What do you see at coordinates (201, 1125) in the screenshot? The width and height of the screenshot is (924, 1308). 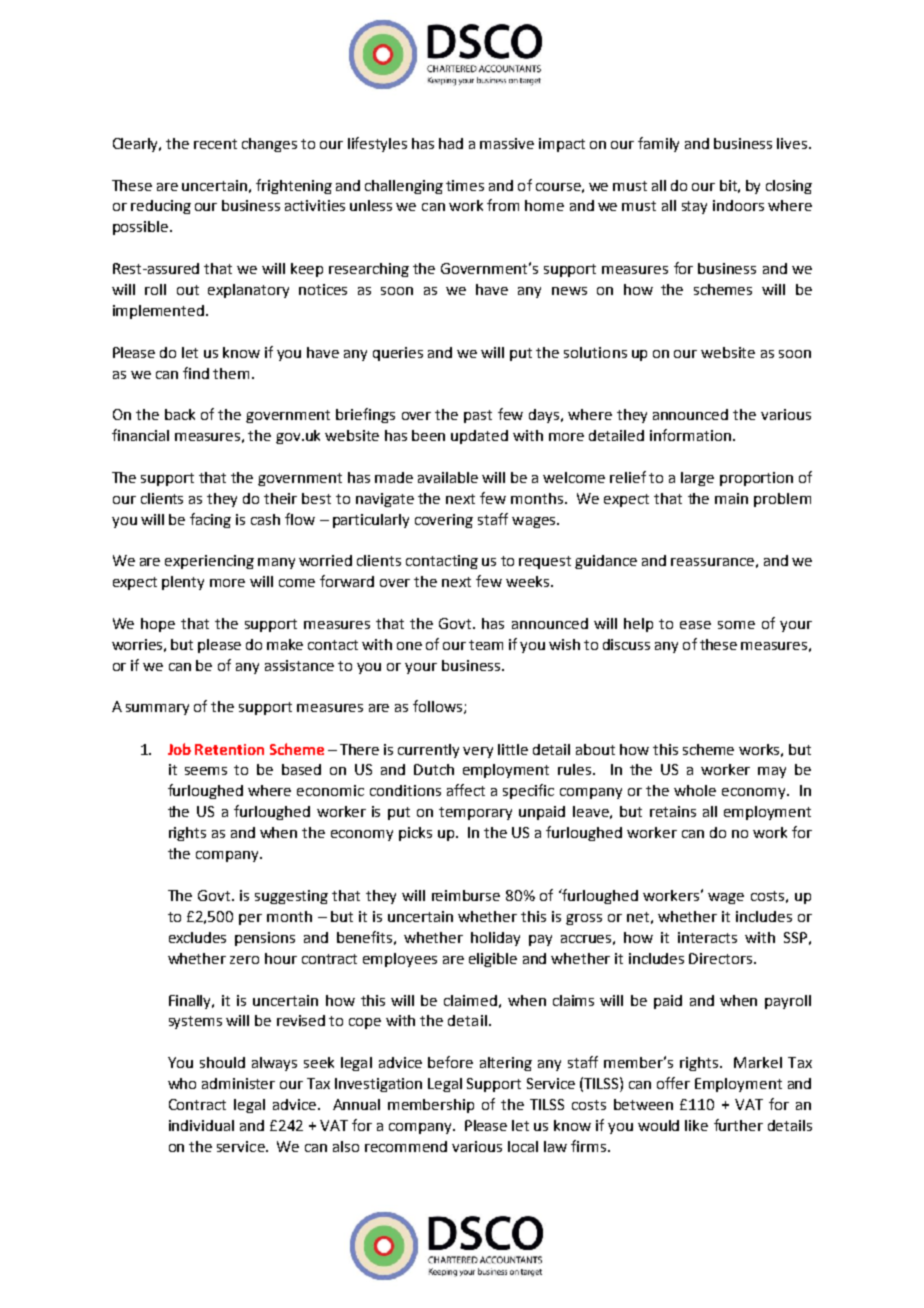 I see `individual` at bounding box center [201, 1125].
